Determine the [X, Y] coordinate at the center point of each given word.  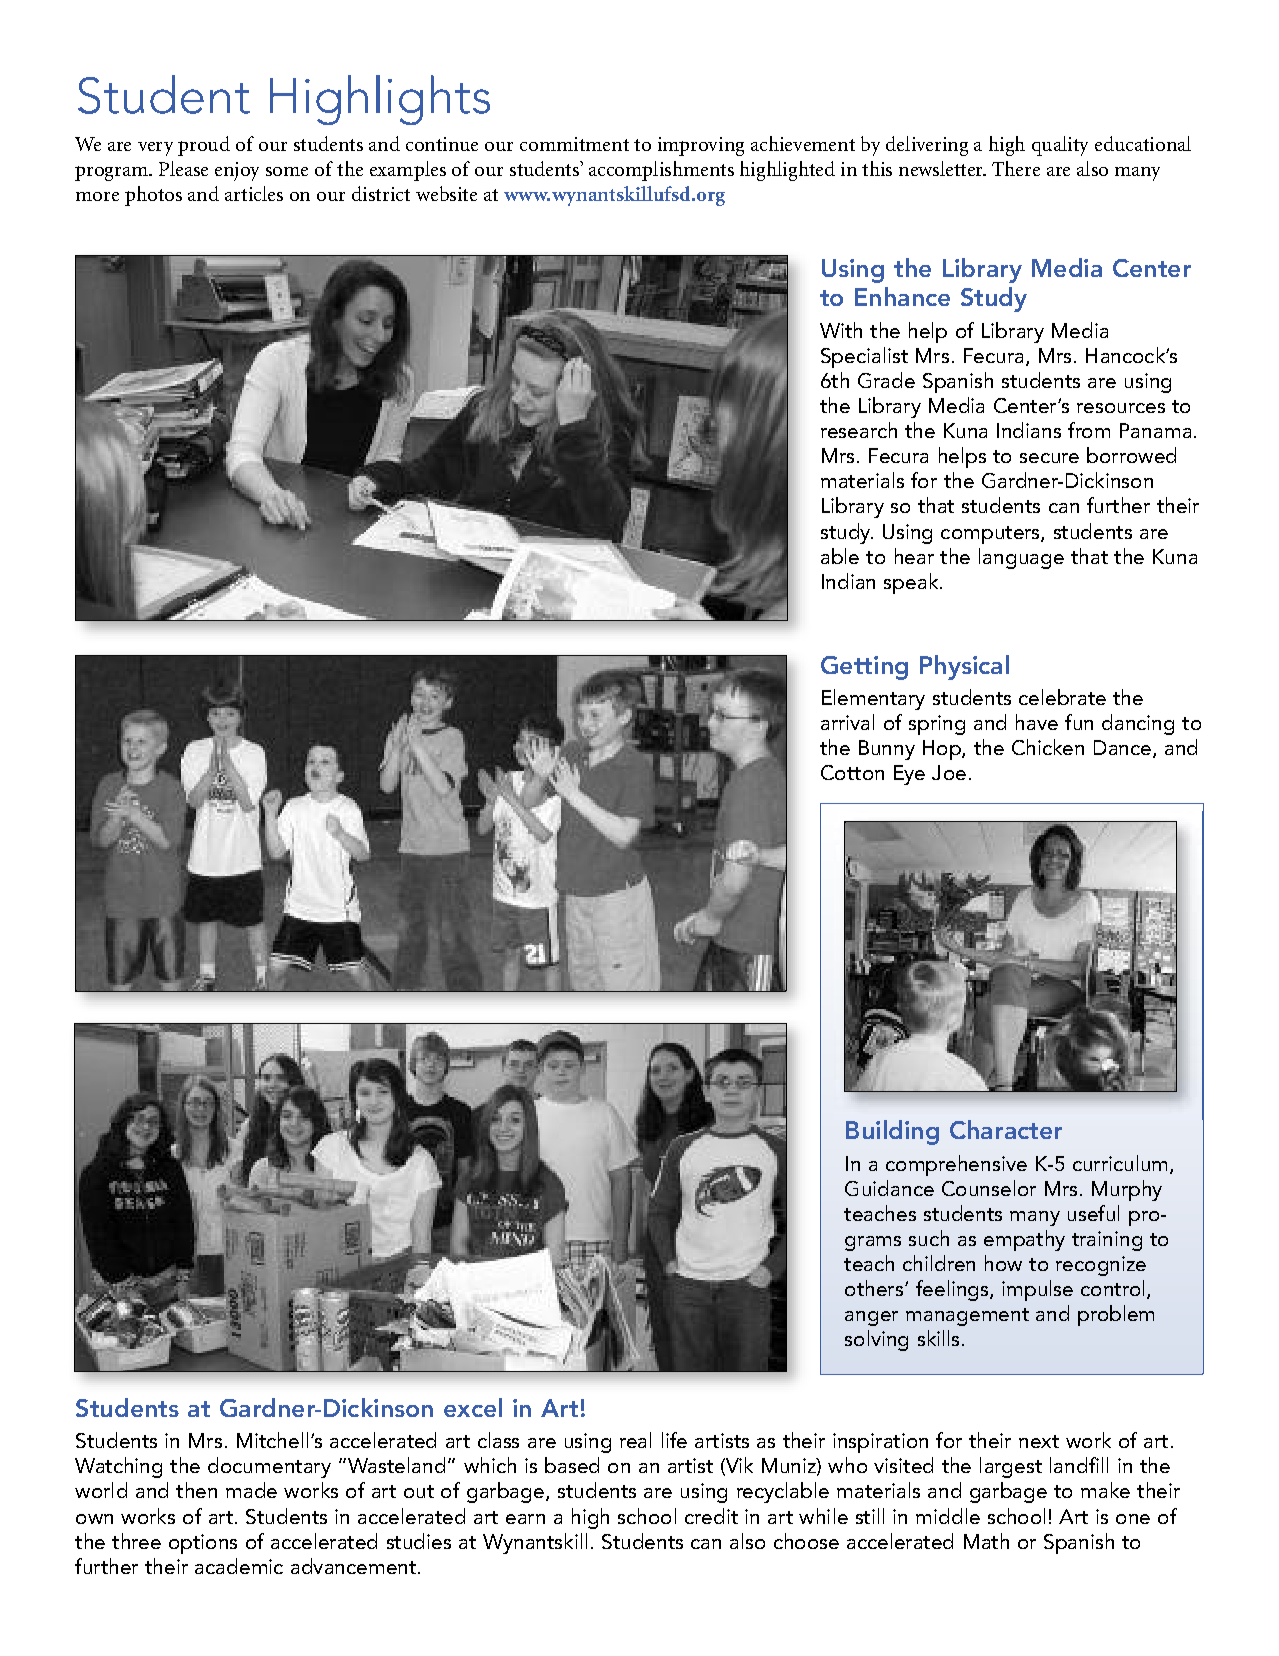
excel [473, 1407]
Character [1006, 1129]
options [203, 1544]
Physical [964, 667]
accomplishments [661, 171]
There [1016, 168]
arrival [847, 722]
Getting [864, 668]
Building [892, 1132]
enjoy [237, 171]
